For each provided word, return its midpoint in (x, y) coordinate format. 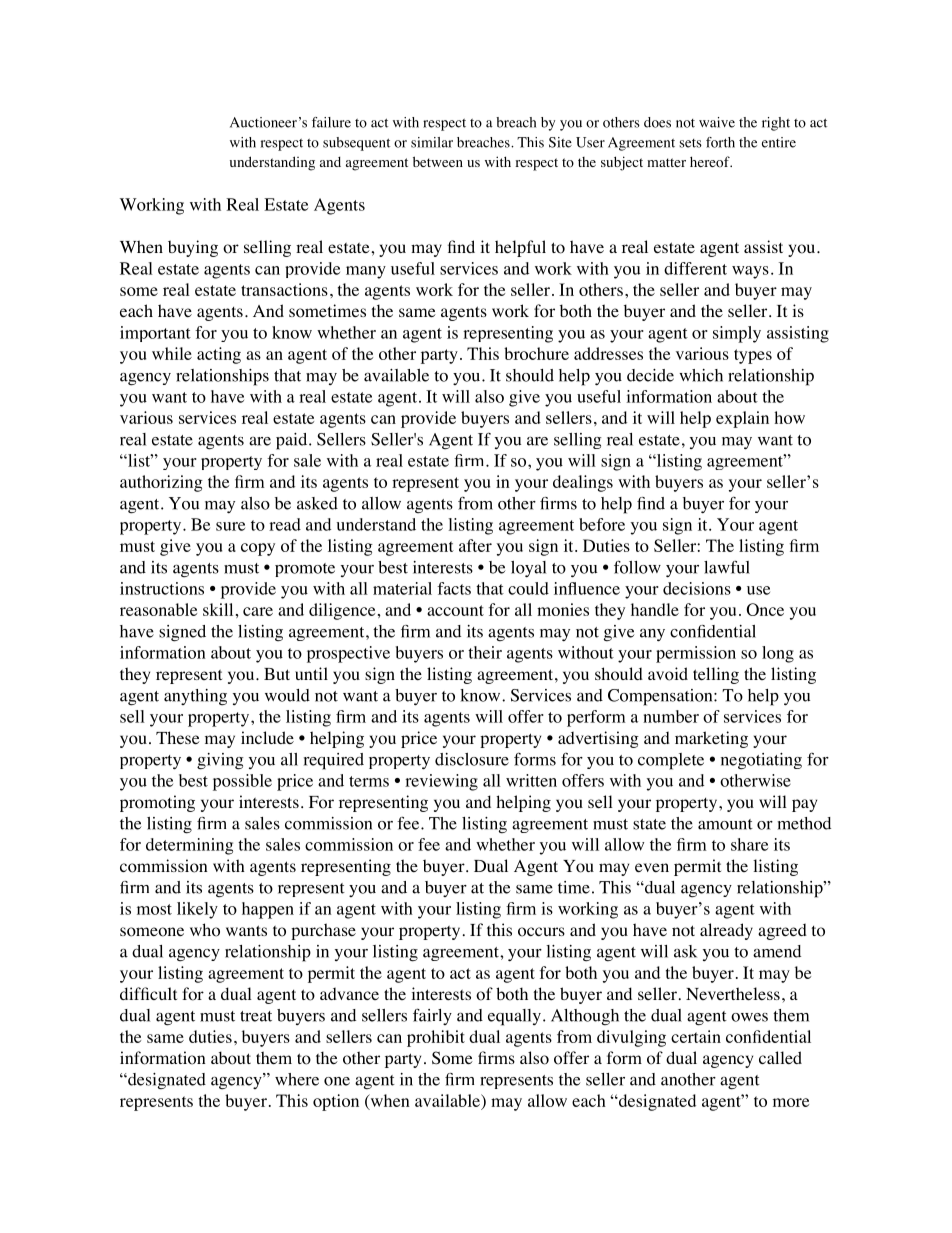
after (475, 545)
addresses (608, 353)
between (438, 161)
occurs (541, 932)
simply (737, 334)
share (749, 844)
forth (720, 142)
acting (219, 355)
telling (716, 675)
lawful (727, 567)
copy (258, 549)
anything (195, 697)
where (297, 1079)
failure (331, 122)
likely (197, 910)
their (485, 652)
